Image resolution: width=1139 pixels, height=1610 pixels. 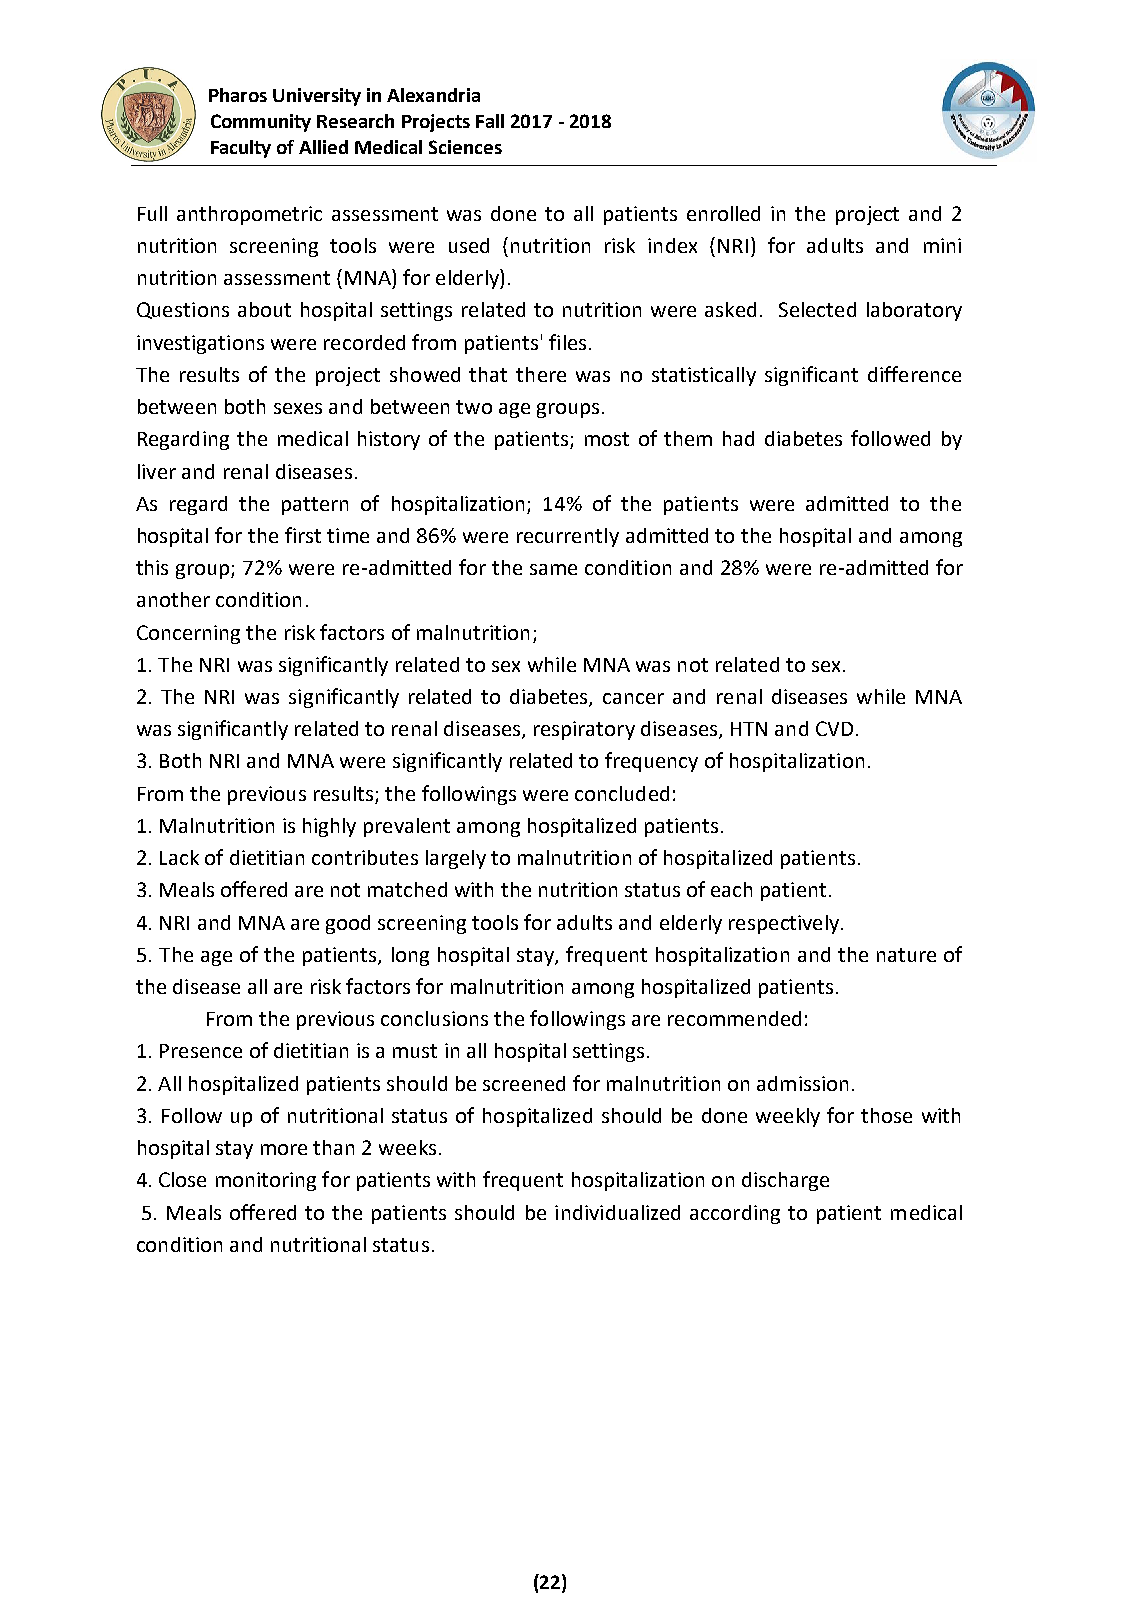 I want to click on Community, so click(x=261, y=123).
